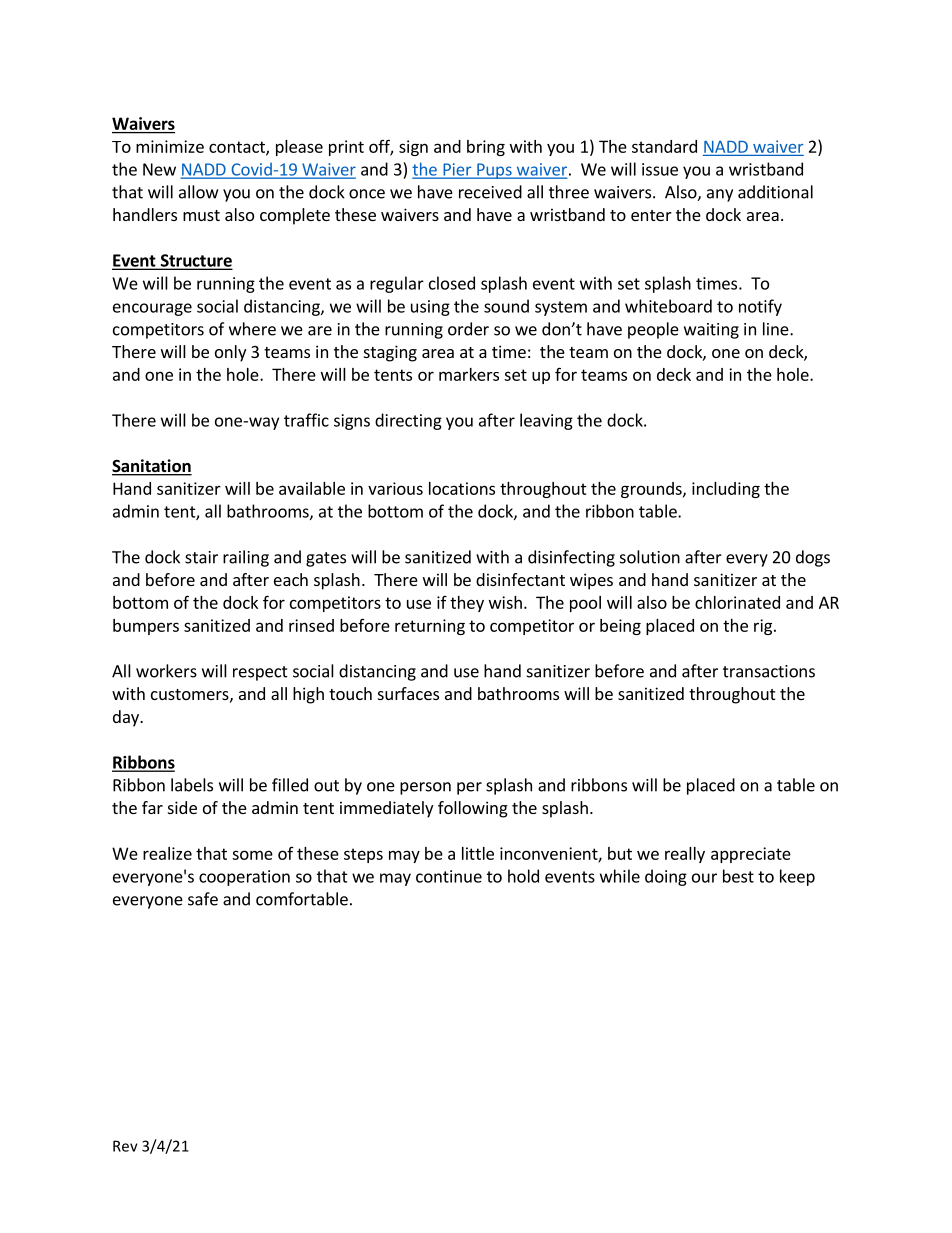 Image resolution: width=952 pixels, height=1233 pixels. I want to click on Rev, so click(125, 1146).
